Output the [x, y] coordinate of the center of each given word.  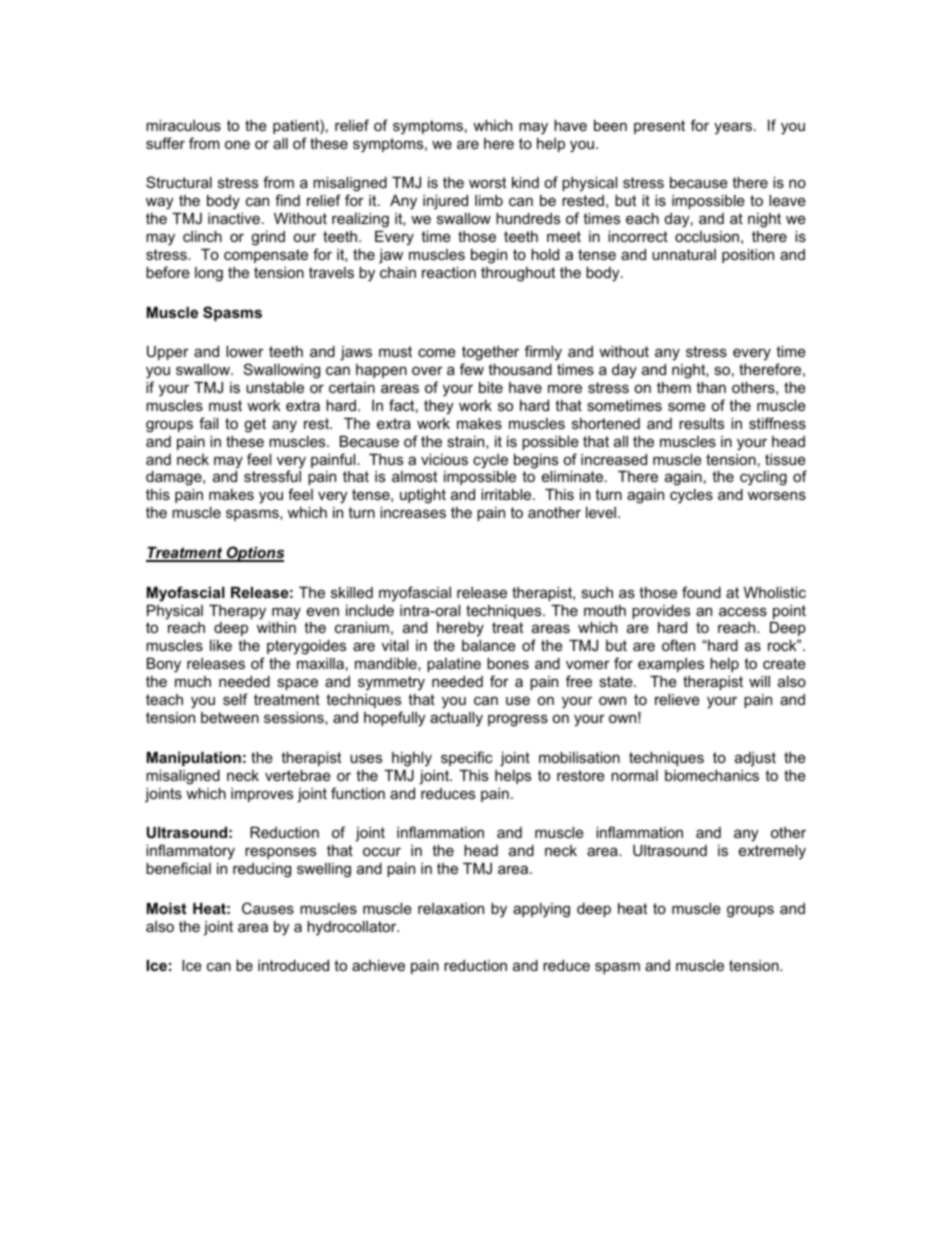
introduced [293, 965]
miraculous [183, 125]
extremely [772, 852]
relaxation [451, 908]
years [733, 128]
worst [487, 182]
